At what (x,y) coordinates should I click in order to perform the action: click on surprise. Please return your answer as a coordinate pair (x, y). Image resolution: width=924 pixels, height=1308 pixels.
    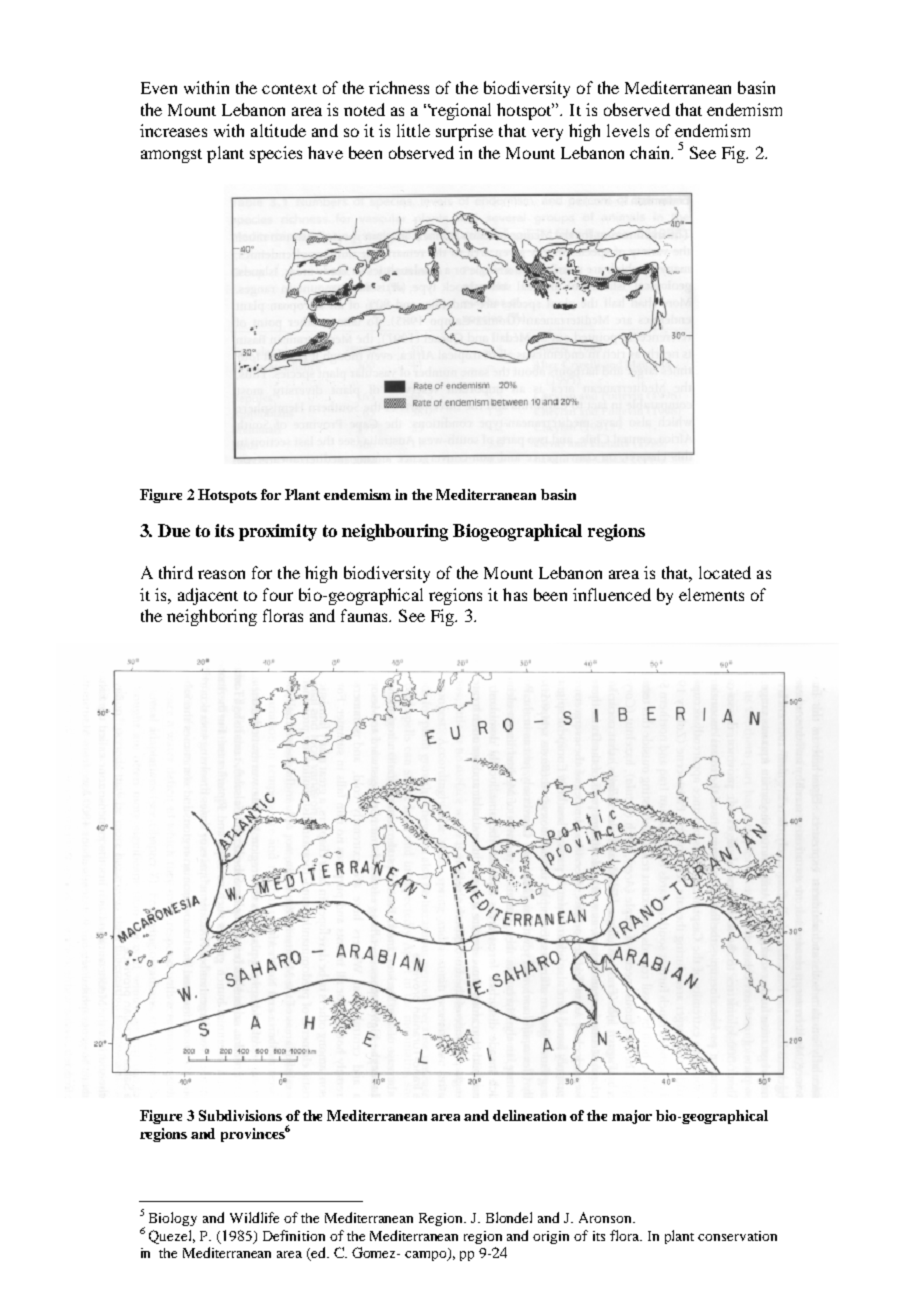
    Looking at the image, I should click on (464, 132).
